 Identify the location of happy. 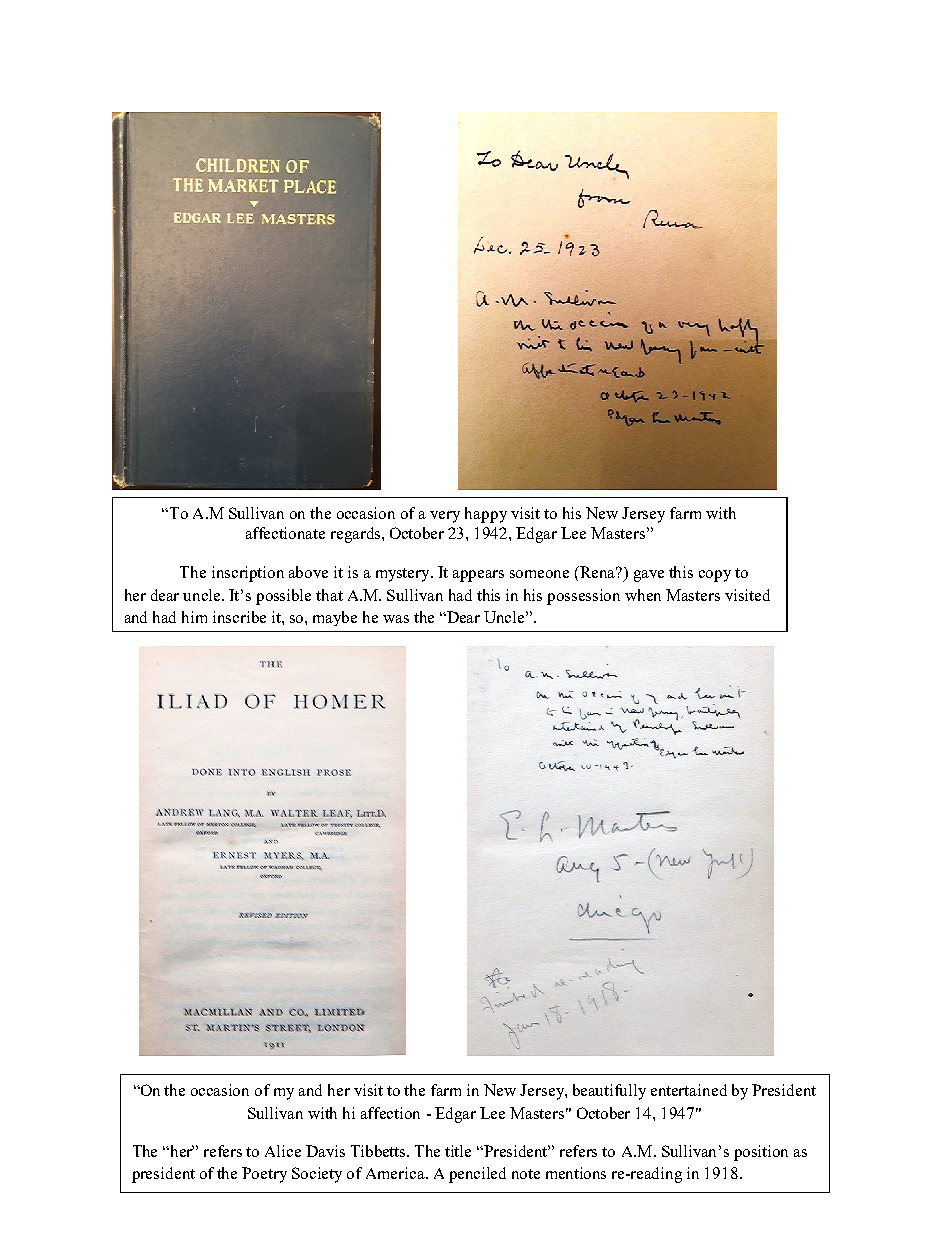
(486, 515).
